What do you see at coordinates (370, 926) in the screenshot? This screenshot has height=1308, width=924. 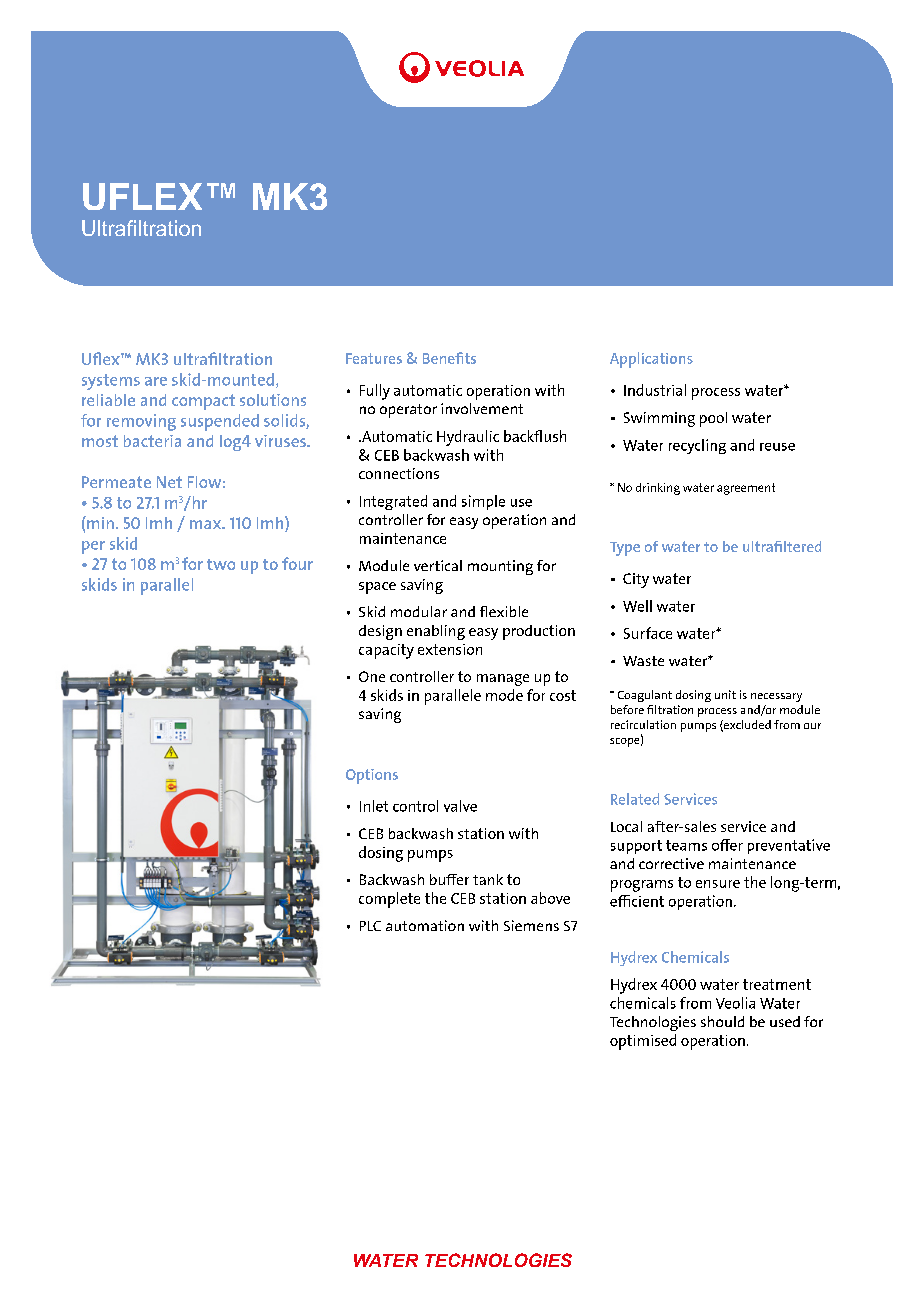 I see `PLC` at bounding box center [370, 926].
